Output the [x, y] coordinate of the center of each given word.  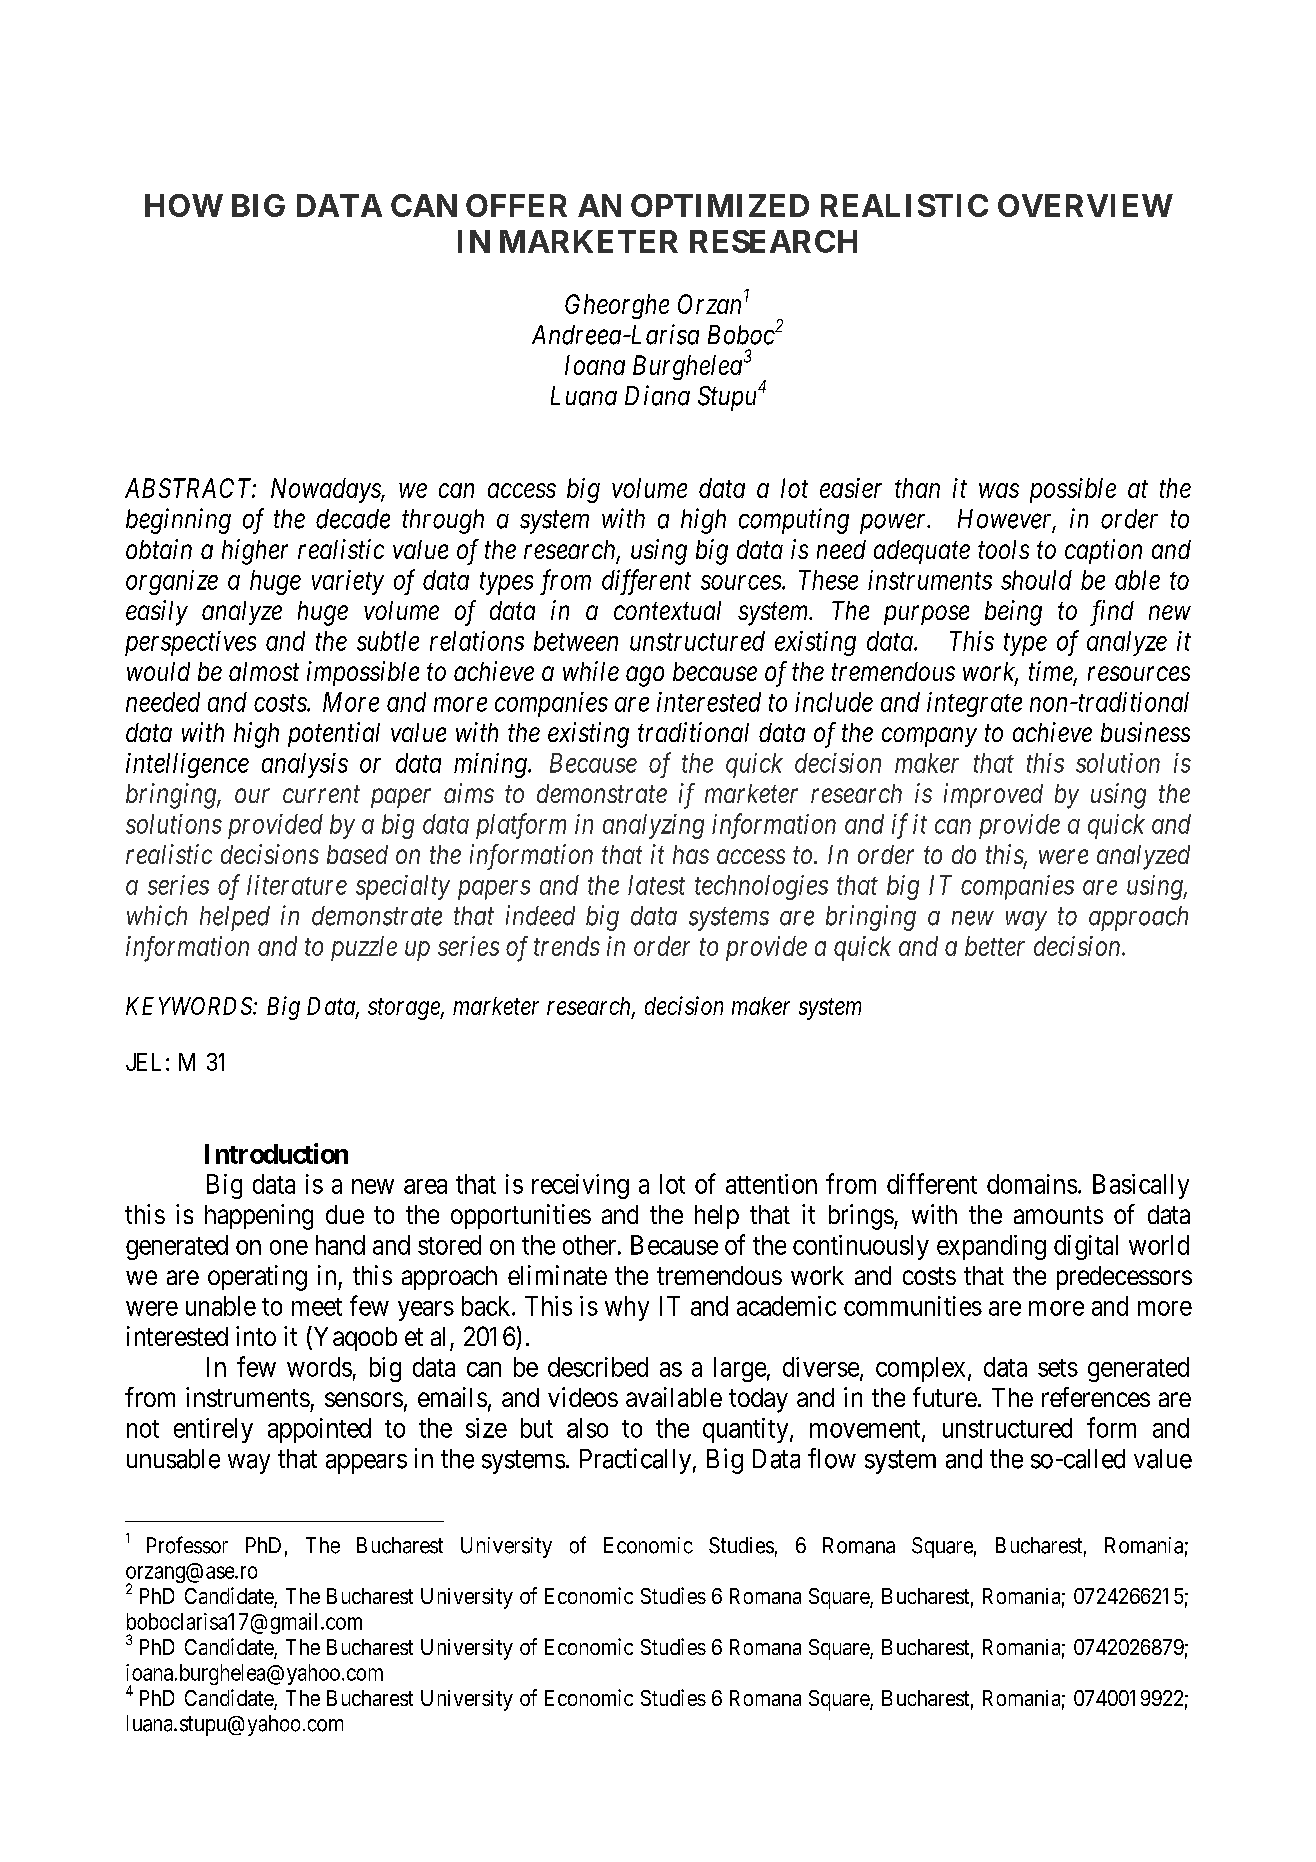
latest [656, 885]
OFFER [516, 205]
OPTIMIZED [720, 205]
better [995, 946]
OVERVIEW [1085, 205]
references [1096, 1397]
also [587, 1428]
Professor [187, 1545]
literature [297, 885]
